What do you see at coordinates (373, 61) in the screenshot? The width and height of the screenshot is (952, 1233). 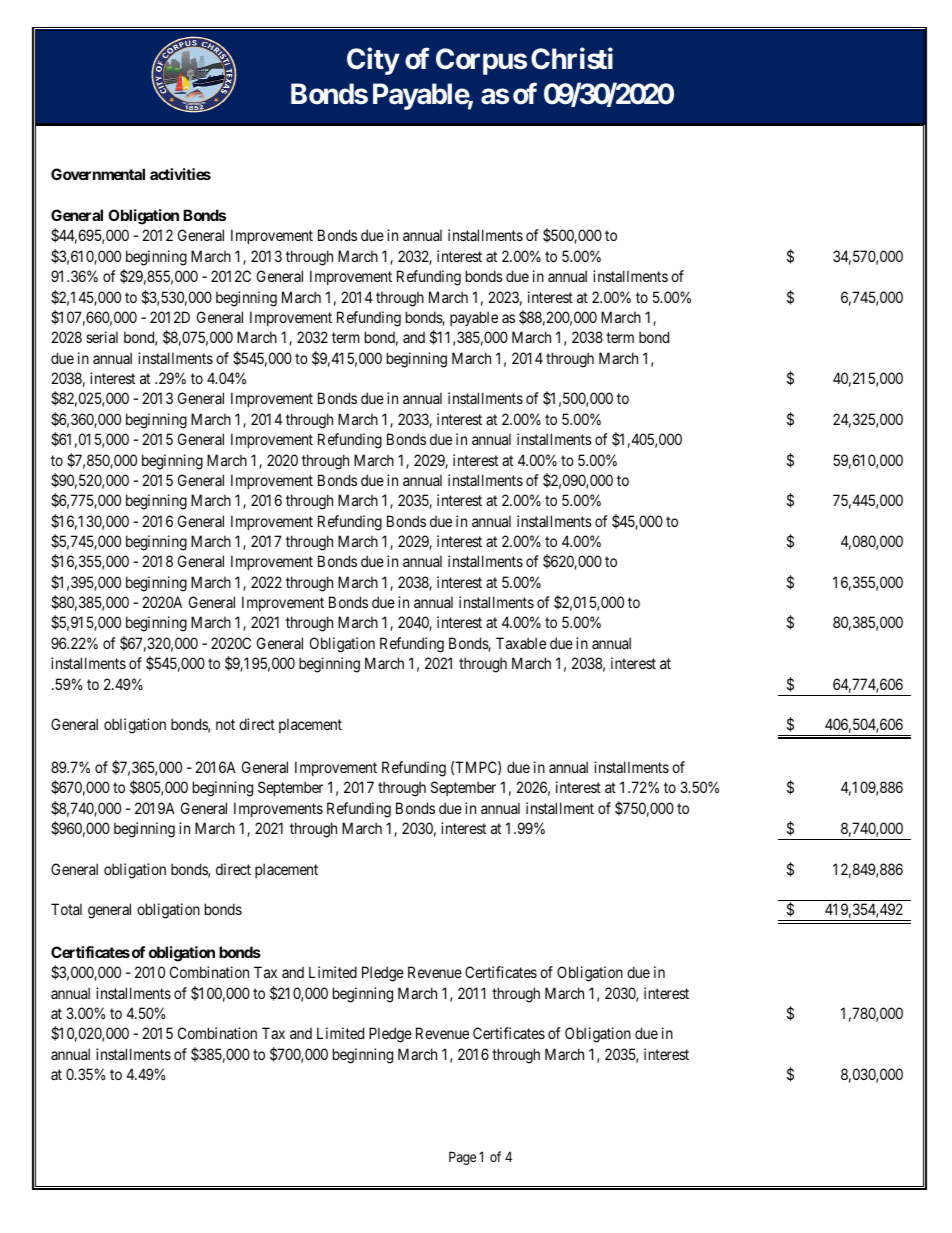 I see `City` at bounding box center [373, 61].
